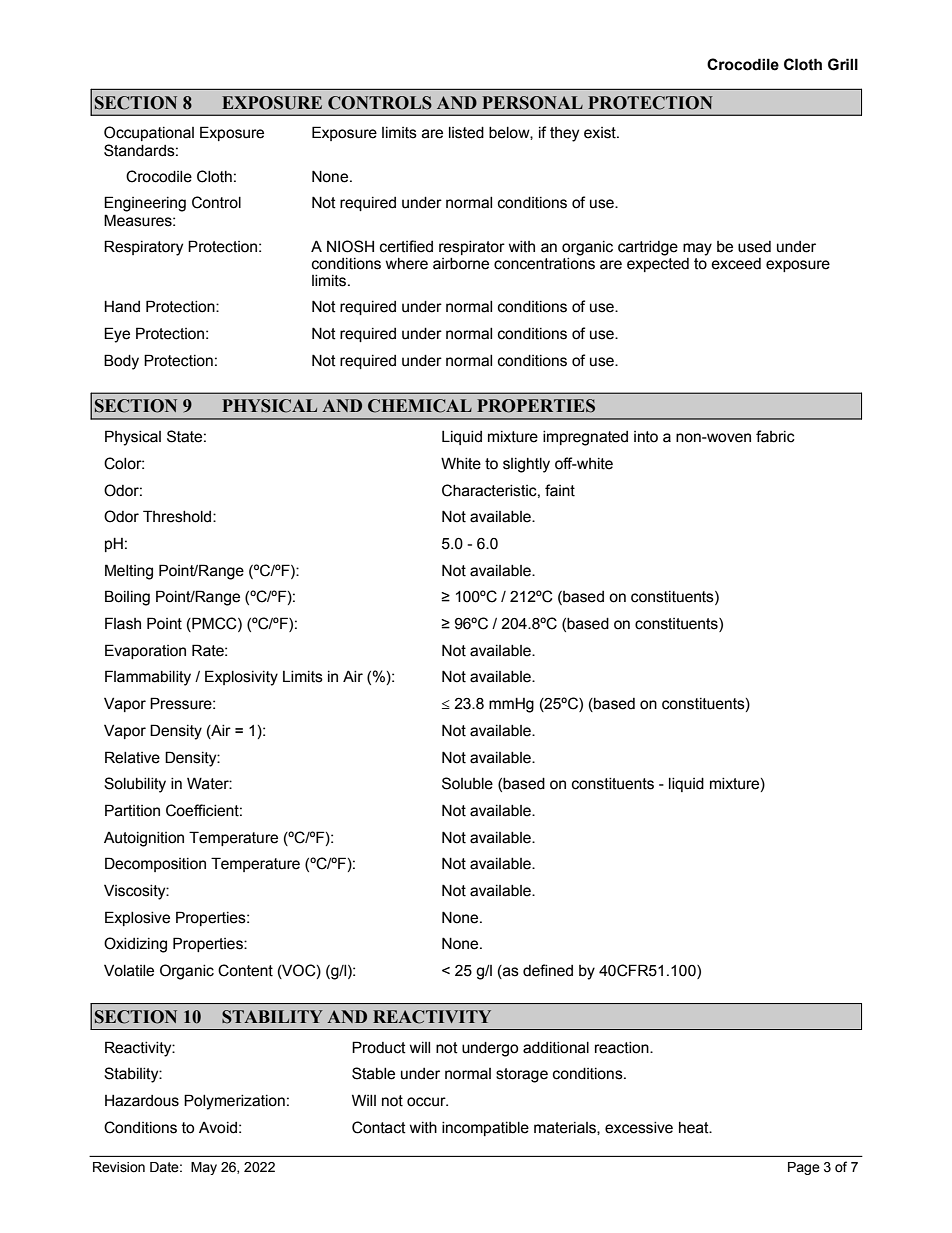 The image size is (952, 1233). Describe the element at coordinates (775, 436) in the screenshot. I see `fabric` at that location.
